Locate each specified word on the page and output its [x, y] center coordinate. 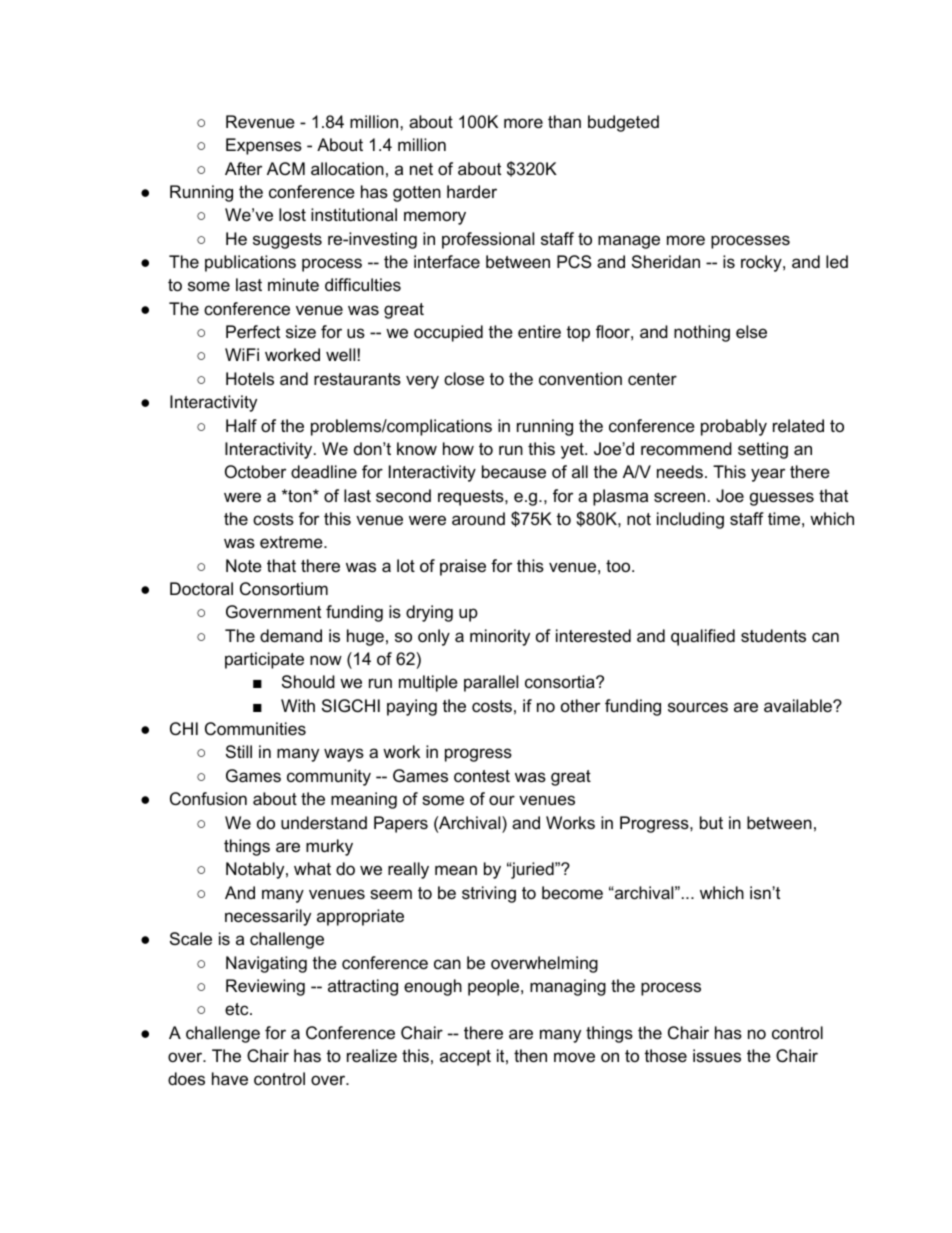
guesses [782, 499]
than [564, 121]
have [230, 1078]
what [312, 868]
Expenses [264, 146]
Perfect [253, 332]
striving [489, 894]
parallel [491, 683]
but [711, 822]
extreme [292, 542]
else [751, 332]
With [298, 705]
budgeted [623, 123]
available [799, 706]
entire [539, 332]
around [478, 518]
